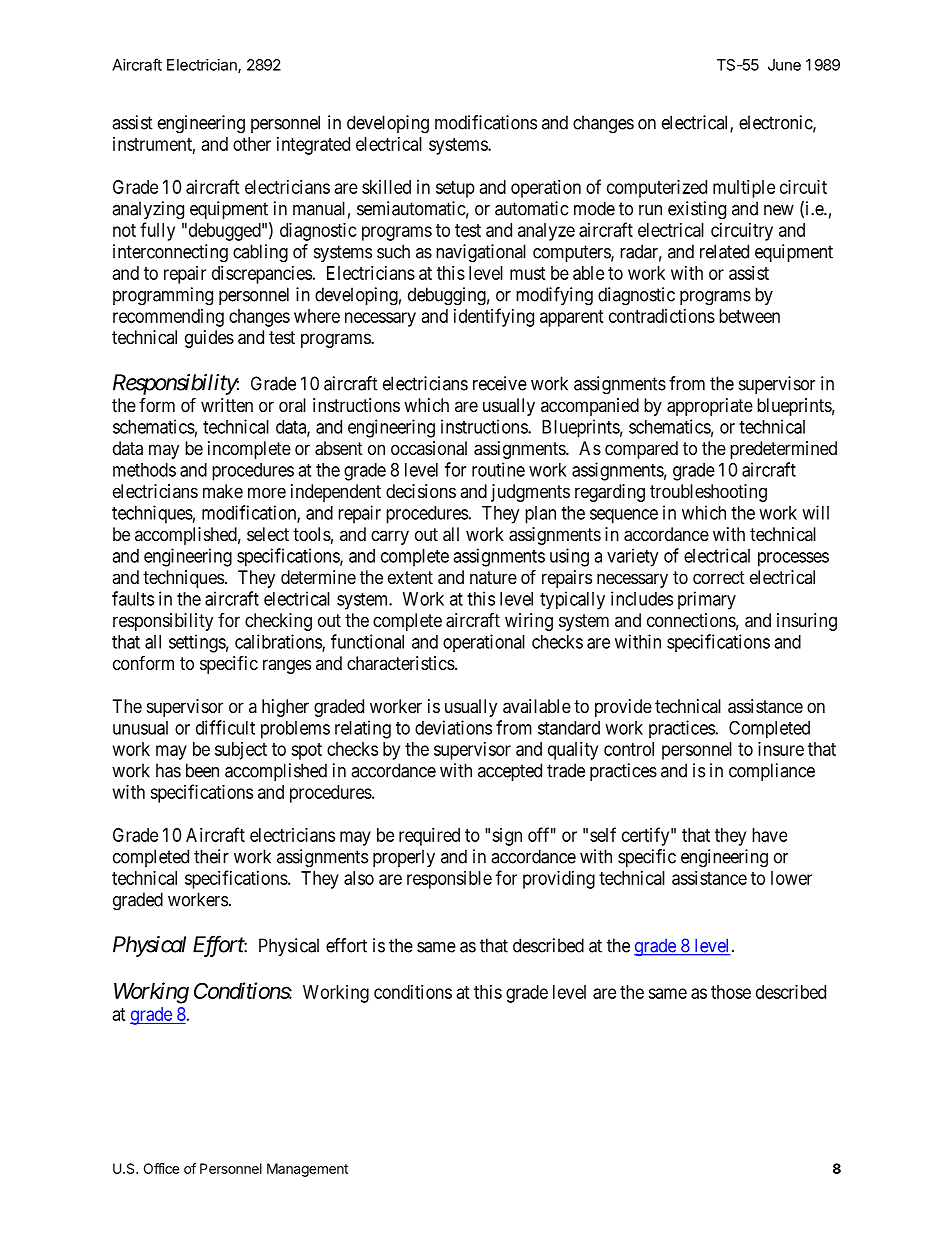 The height and width of the screenshot is (1233, 952). What do you see at coordinates (252, 144) in the screenshot?
I see `other` at bounding box center [252, 144].
